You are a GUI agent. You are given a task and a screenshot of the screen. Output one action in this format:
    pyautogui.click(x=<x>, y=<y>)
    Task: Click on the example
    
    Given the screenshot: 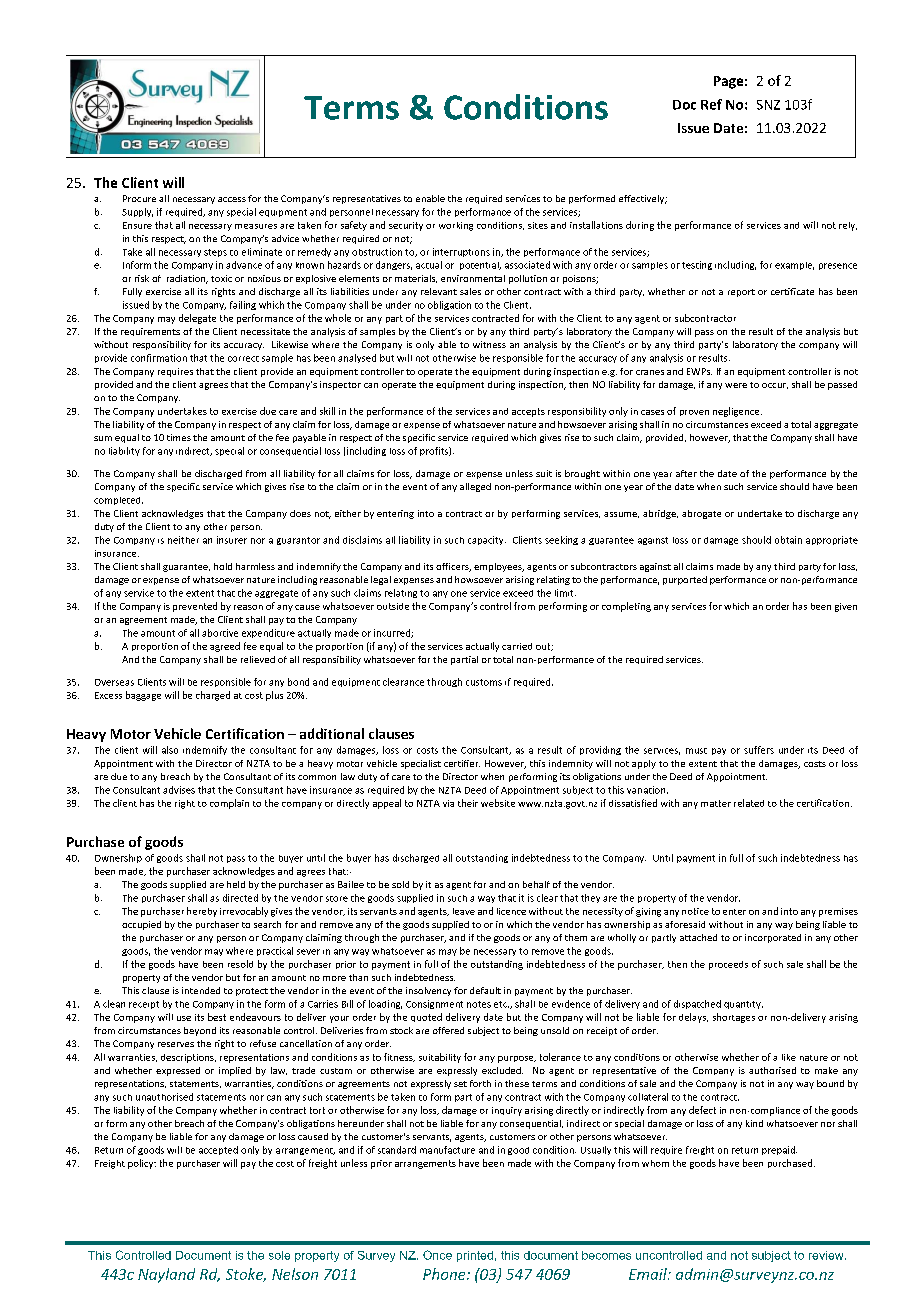 What is the action you would take?
    pyautogui.click(x=794, y=266)
